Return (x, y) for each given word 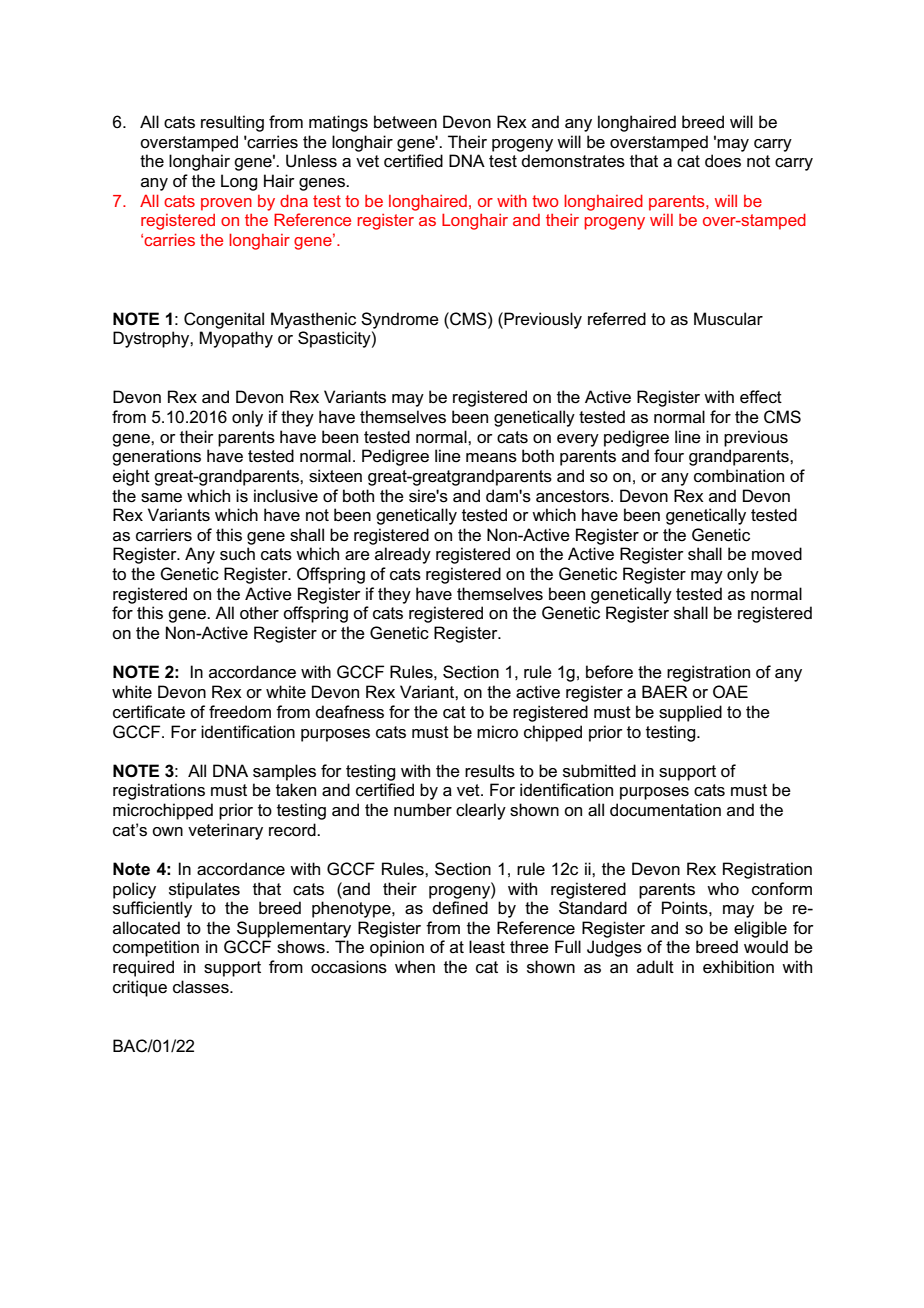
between (405, 122)
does (723, 161)
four (669, 456)
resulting (232, 123)
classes (202, 987)
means (491, 458)
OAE (730, 691)
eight (131, 477)
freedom (240, 712)
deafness (349, 712)
